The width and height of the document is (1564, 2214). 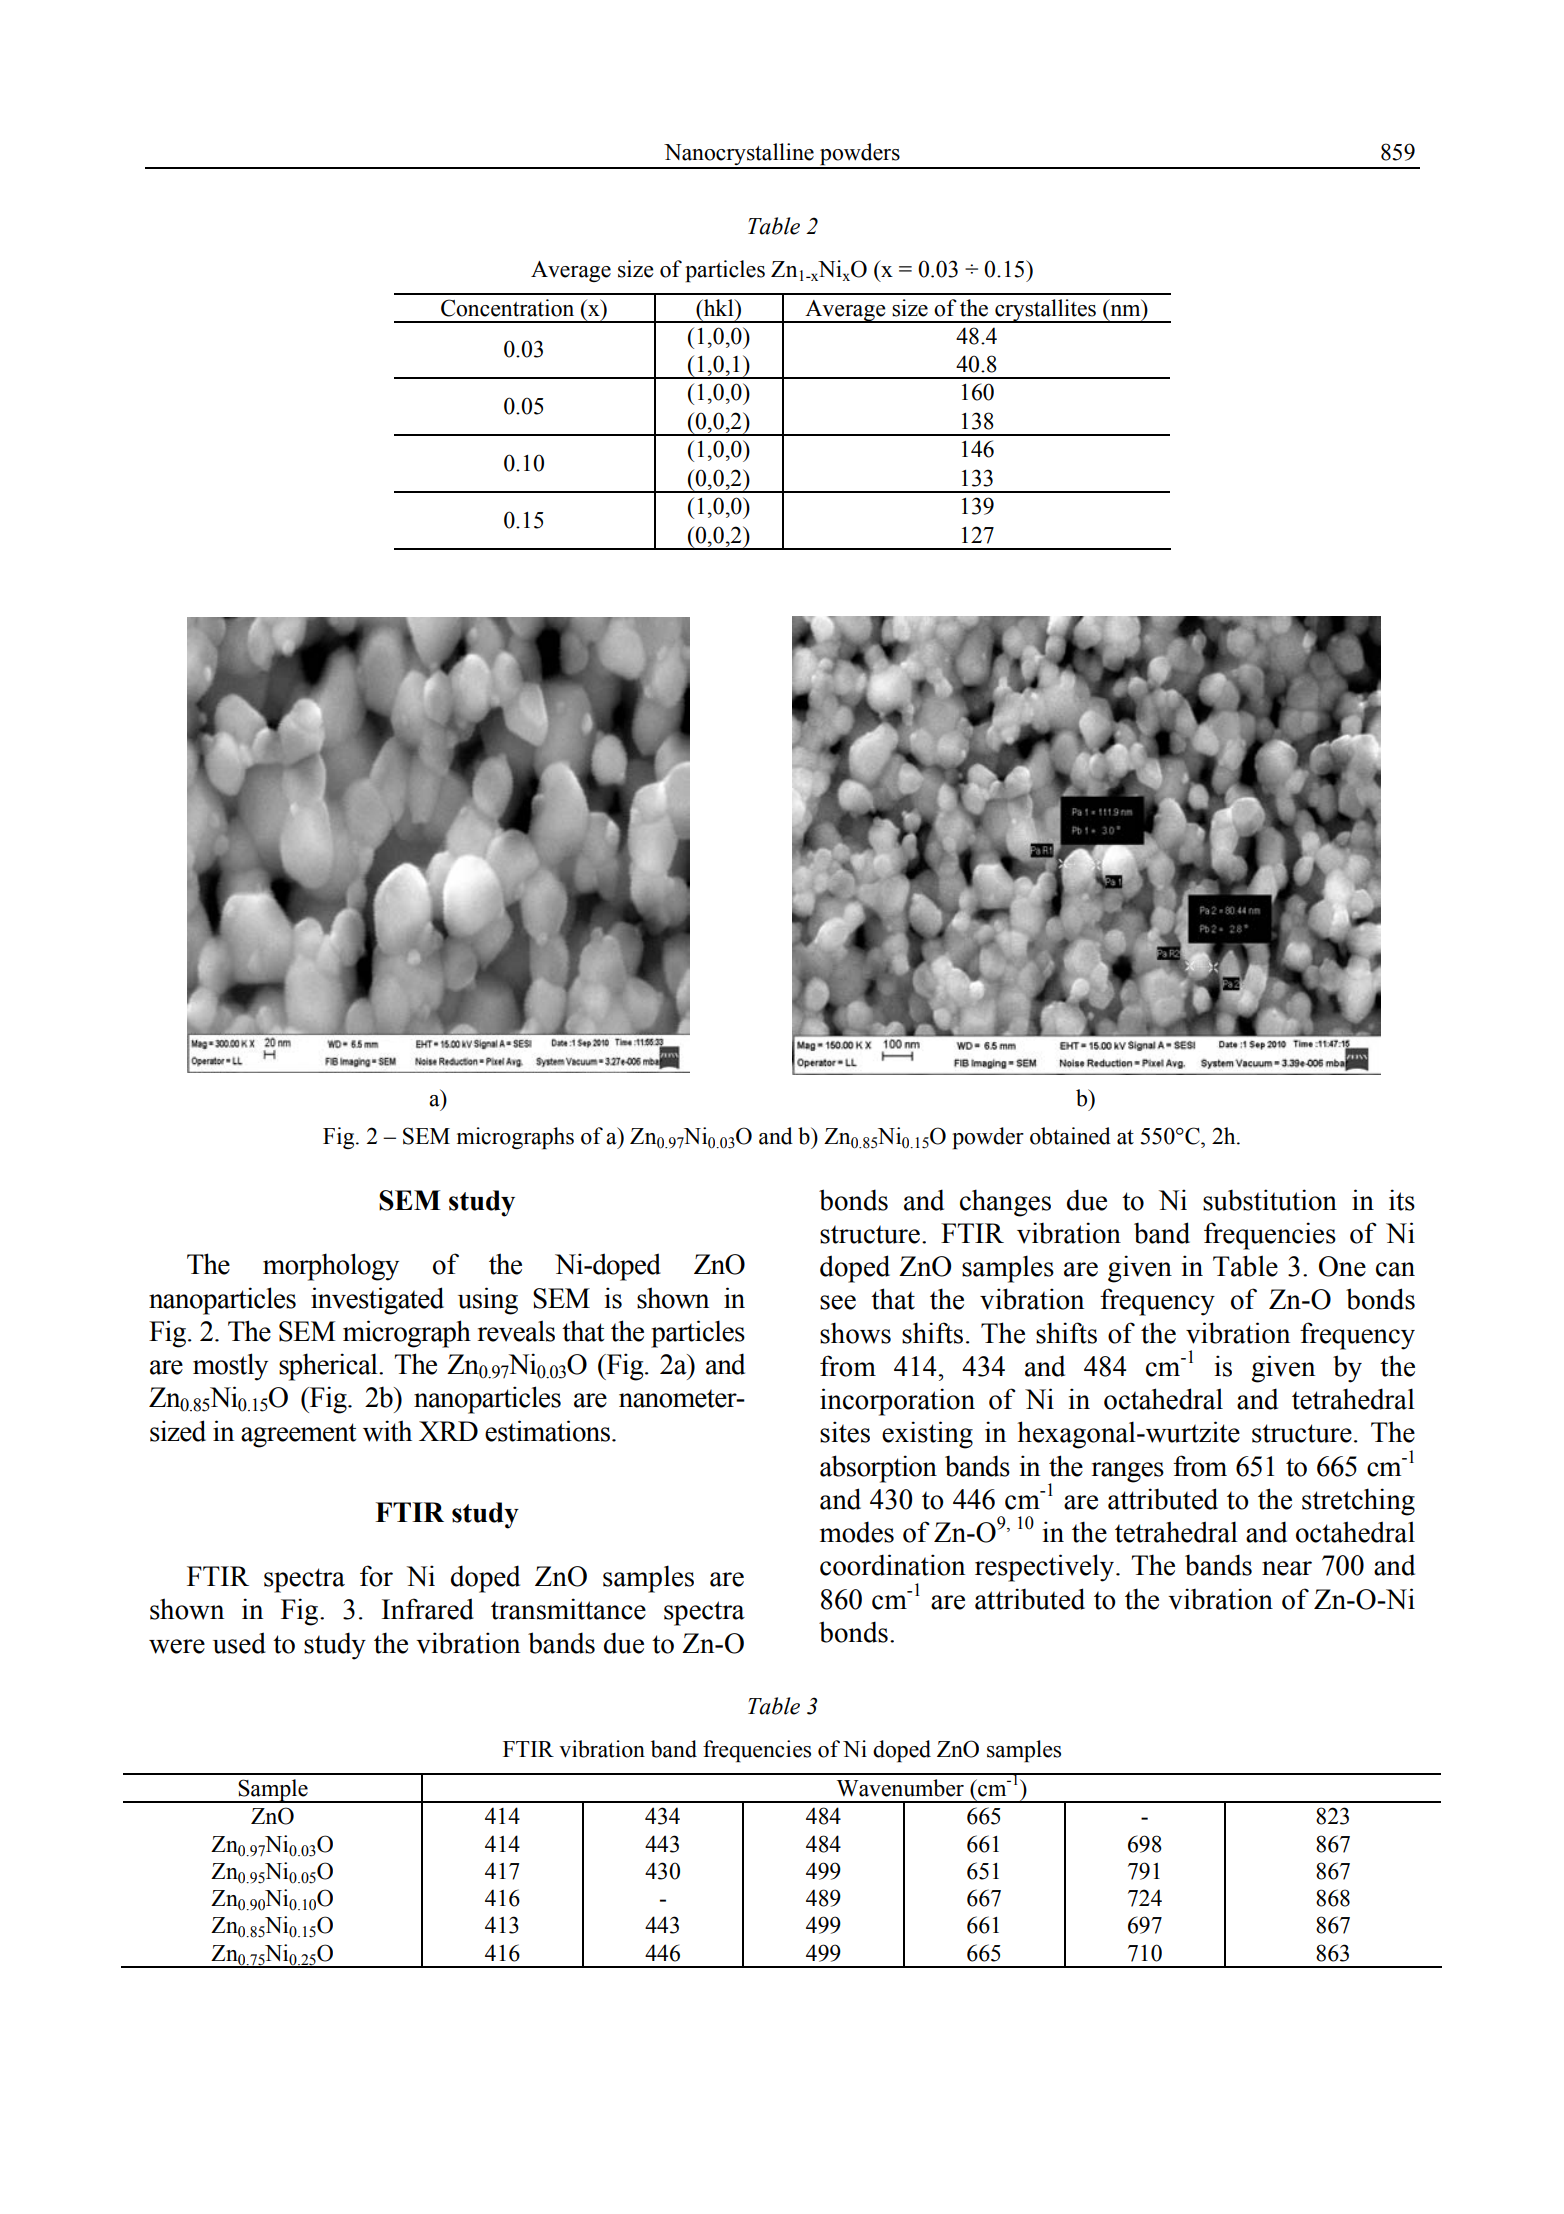 What do you see at coordinates (331, 1267) in the document?
I see `morphology` at bounding box center [331, 1267].
